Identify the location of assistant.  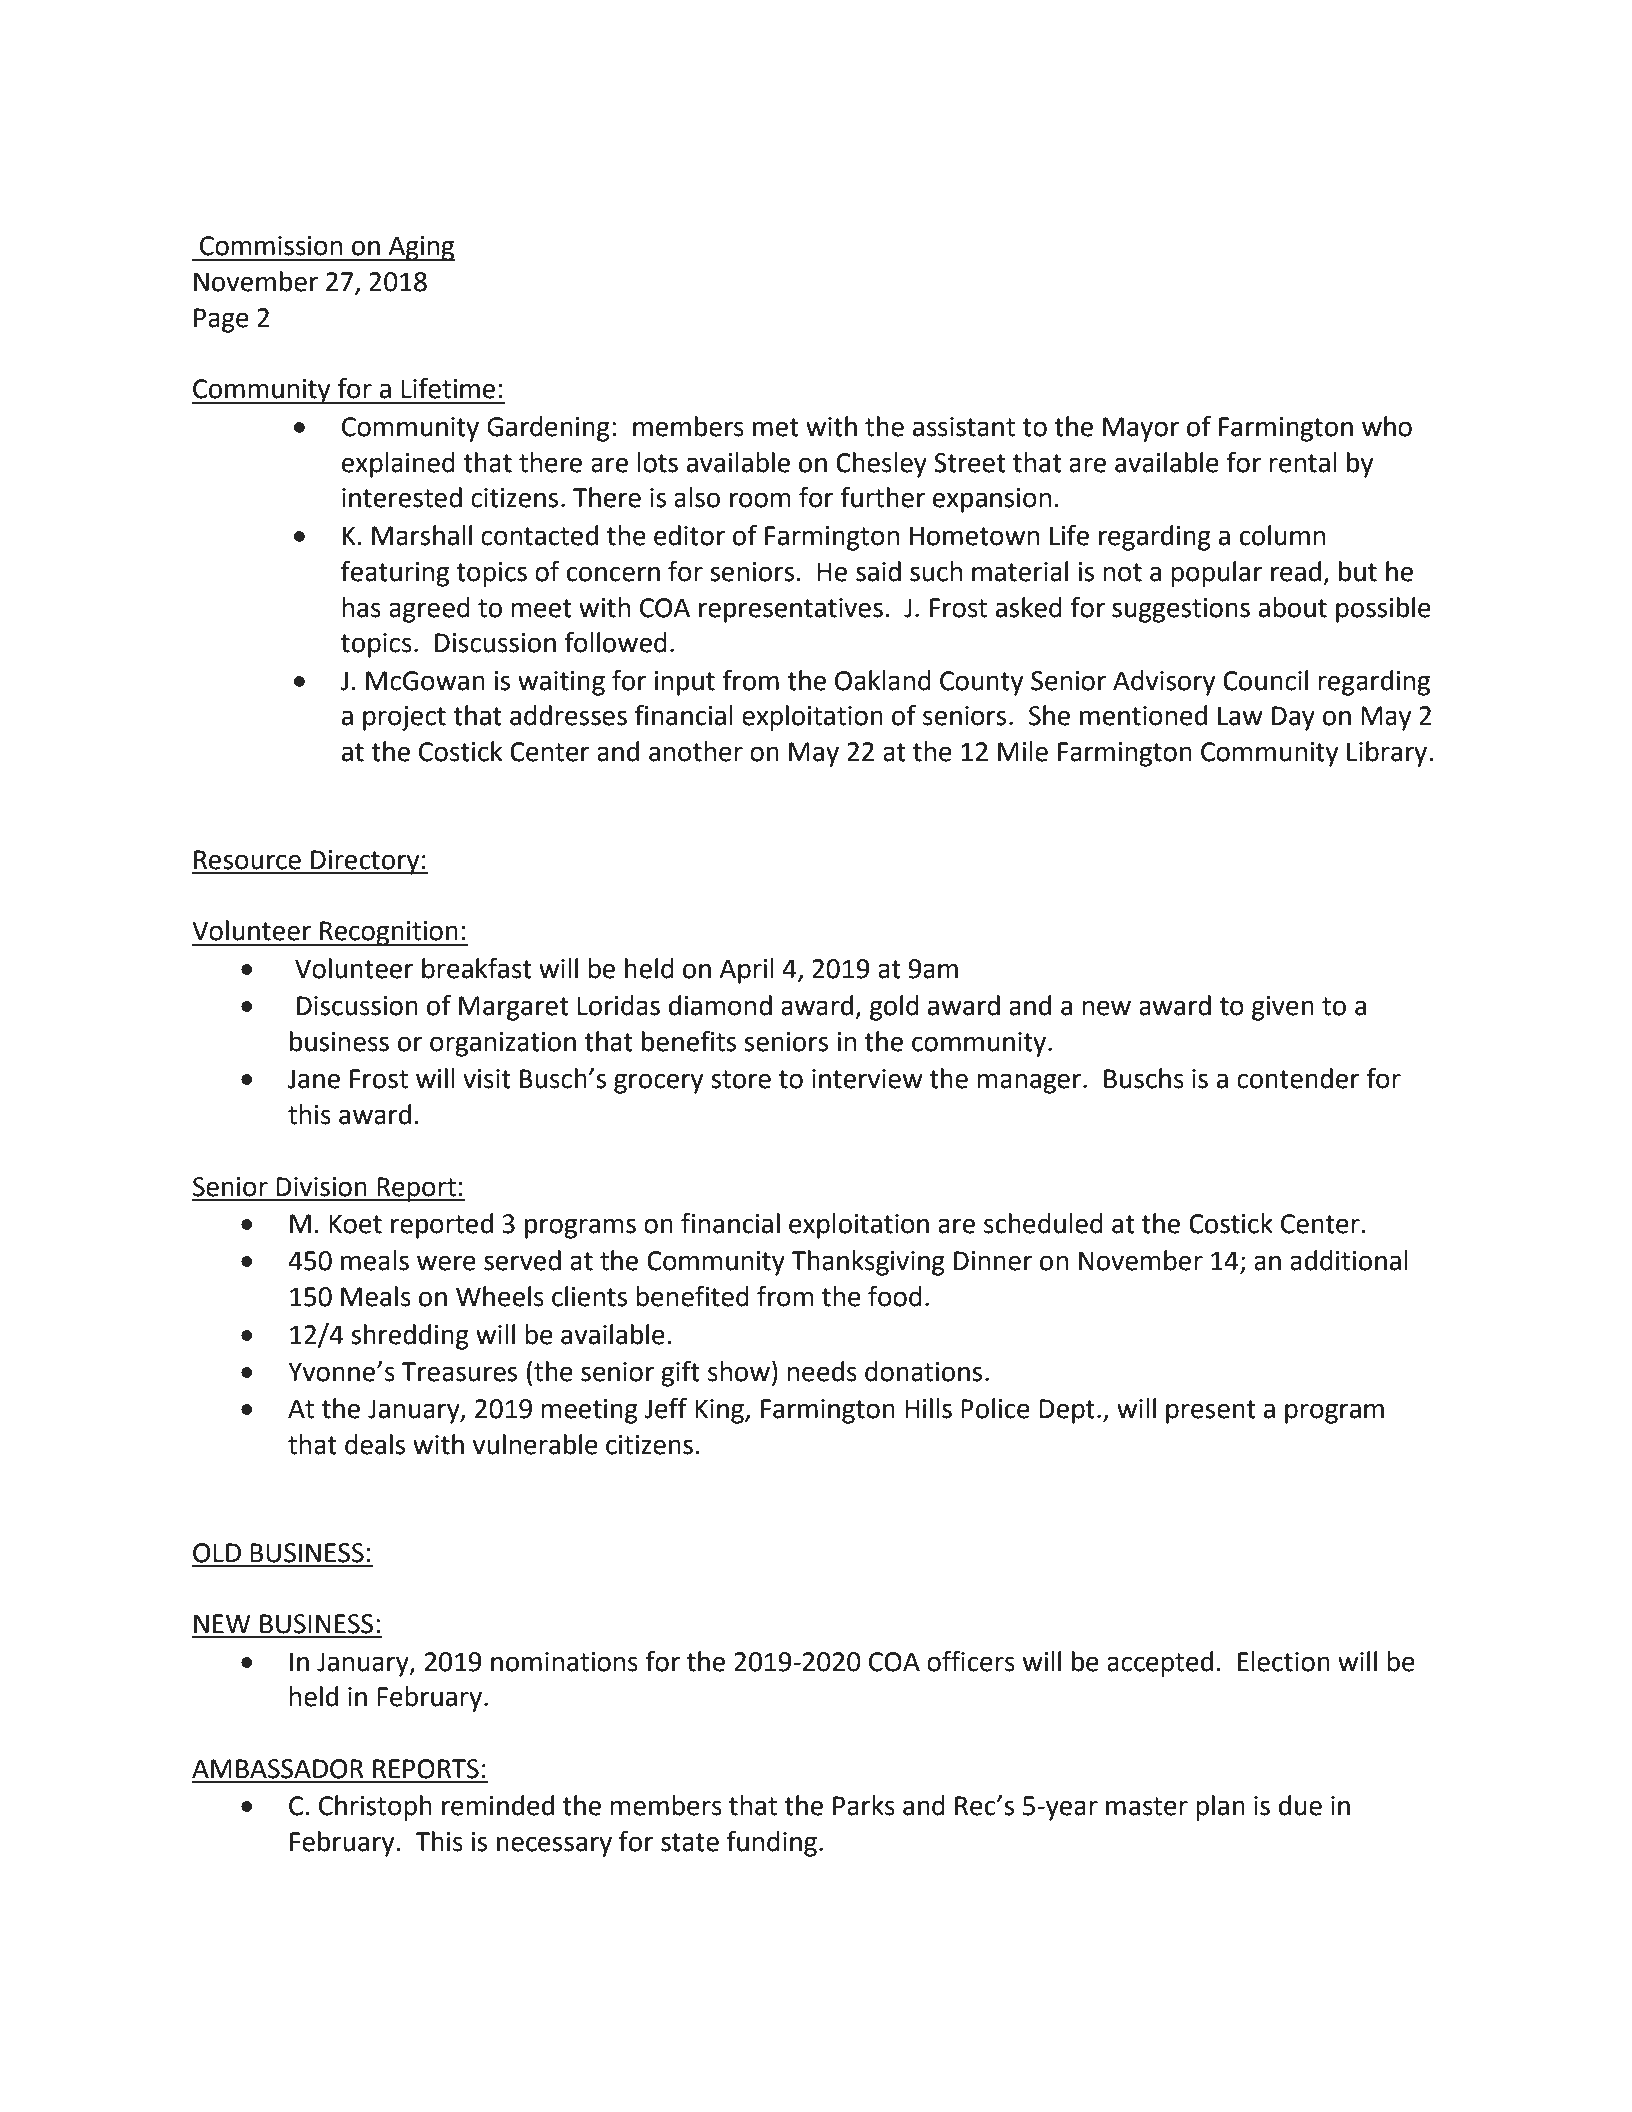
(964, 427).
